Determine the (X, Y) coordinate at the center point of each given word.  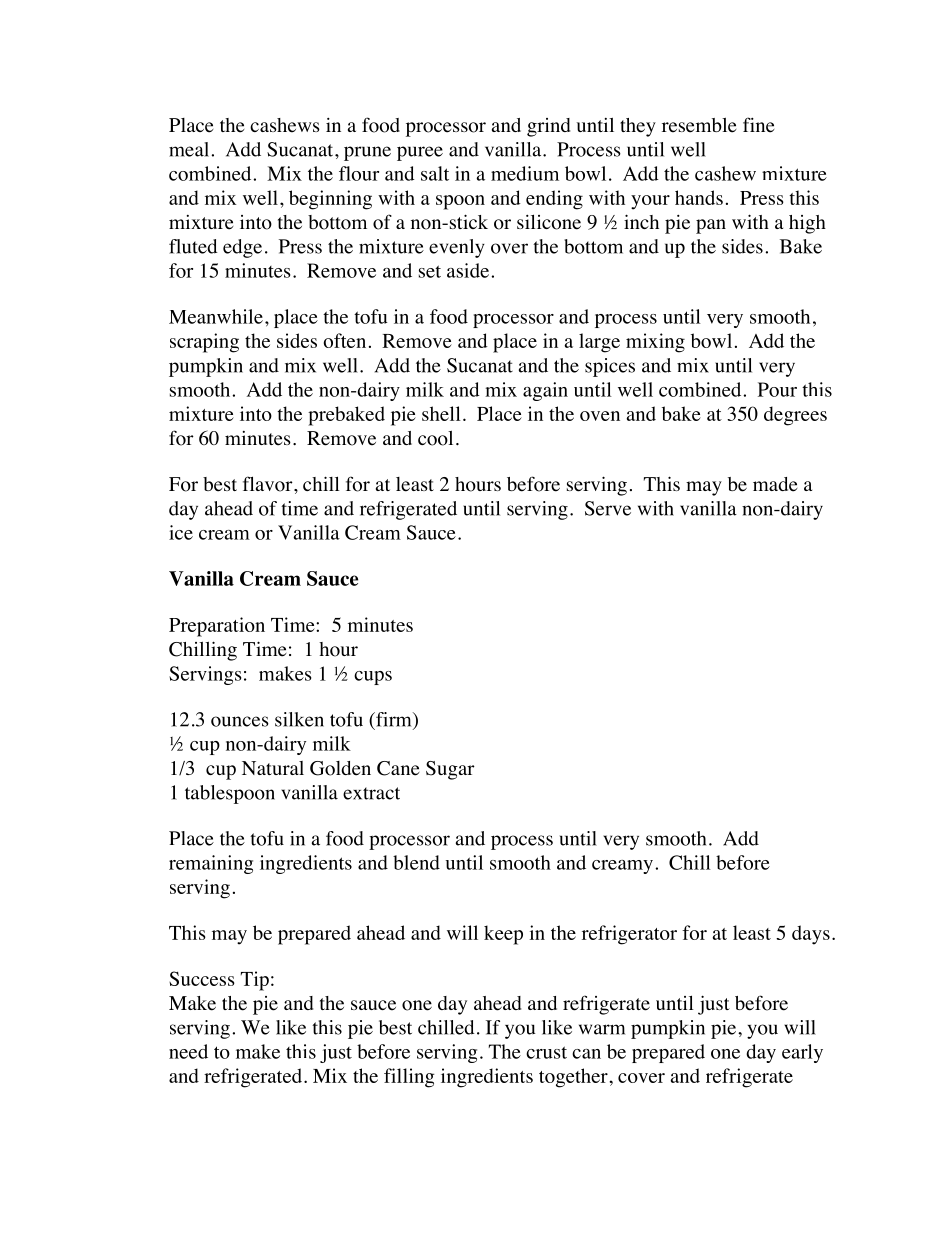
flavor (269, 484)
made (775, 484)
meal (189, 149)
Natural (273, 768)
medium (525, 173)
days (811, 935)
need (188, 1051)
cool (435, 438)
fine (758, 125)
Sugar (450, 770)
